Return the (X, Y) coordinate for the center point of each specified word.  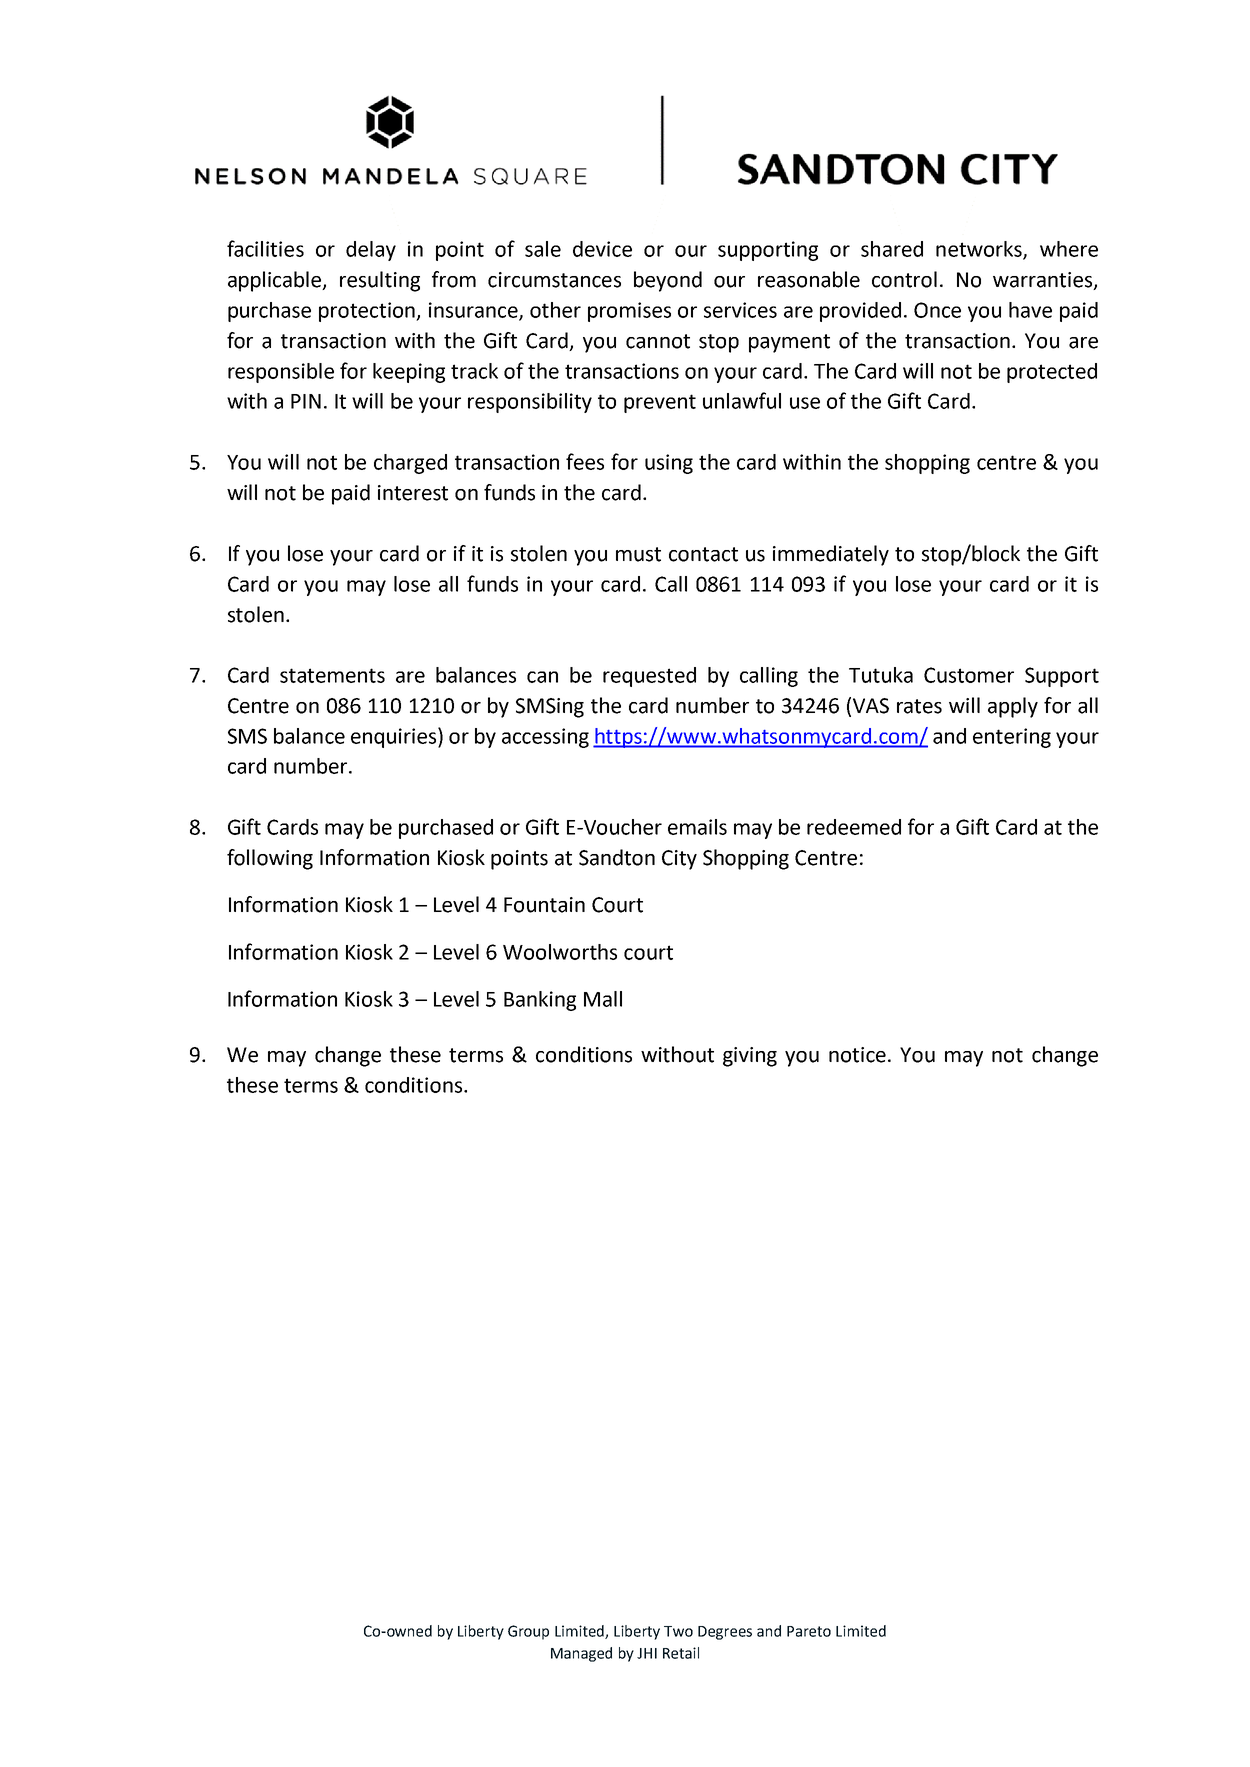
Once (937, 310)
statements (332, 675)
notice (857, 1055)
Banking (540, 1001)
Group (528, 1632)
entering (1012, 738)
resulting (380, 281)
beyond (668, 281)
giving (750, 1057)
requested (649, 677)
